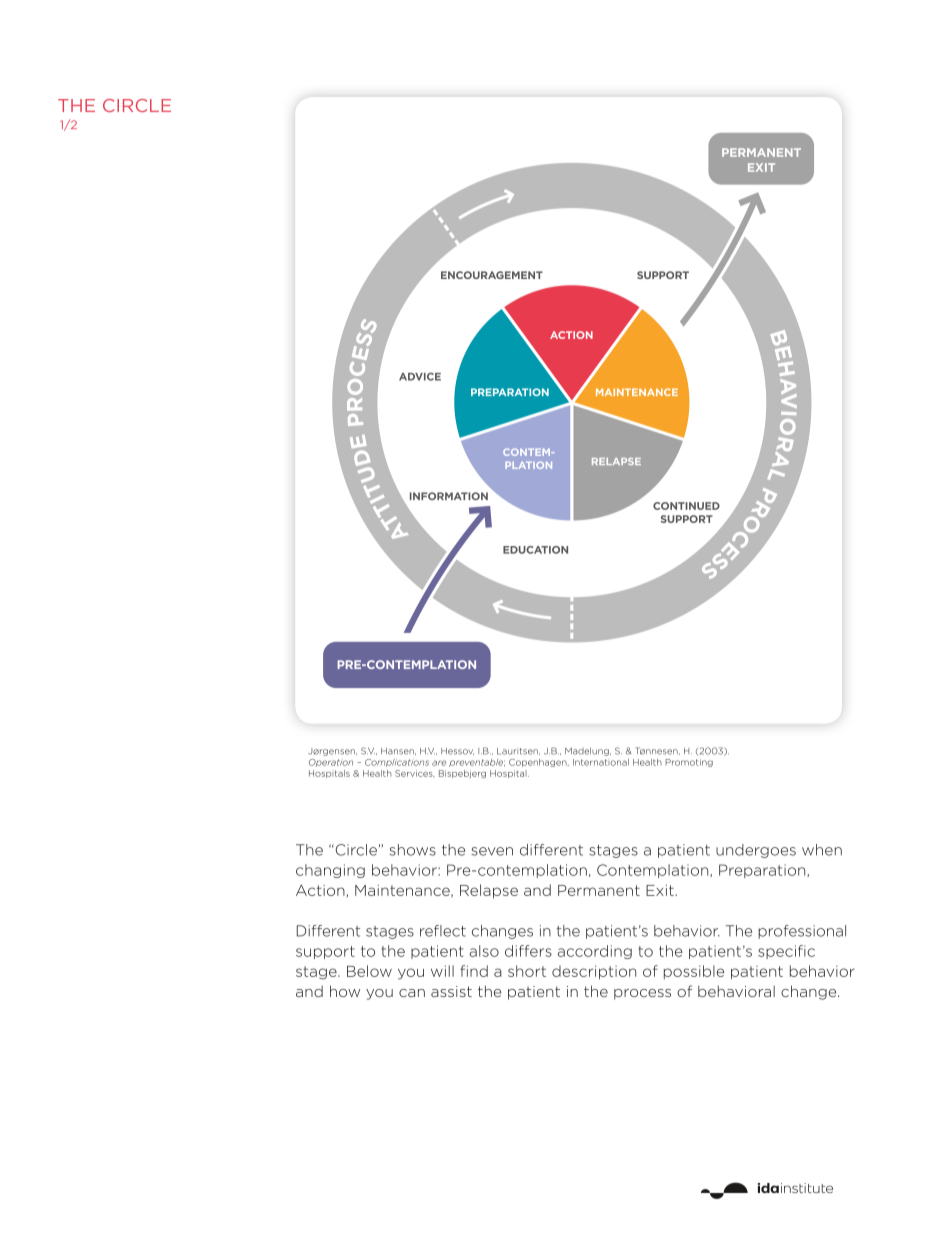  Describe the element at coordinates (786, 952) in the screenshot. I see `specific` at that location.
